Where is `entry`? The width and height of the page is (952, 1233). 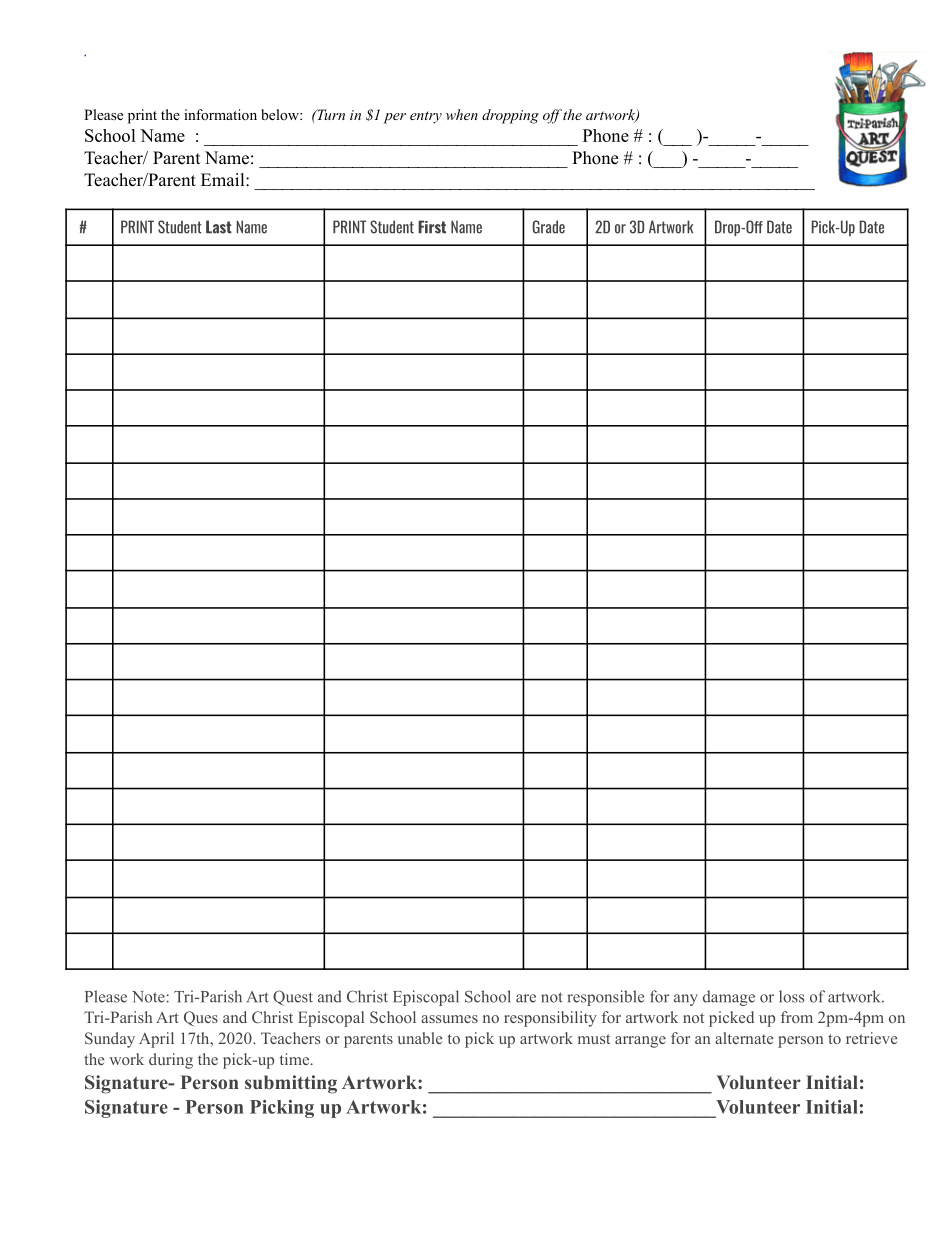
entry is located at coordinates (426, 117).
